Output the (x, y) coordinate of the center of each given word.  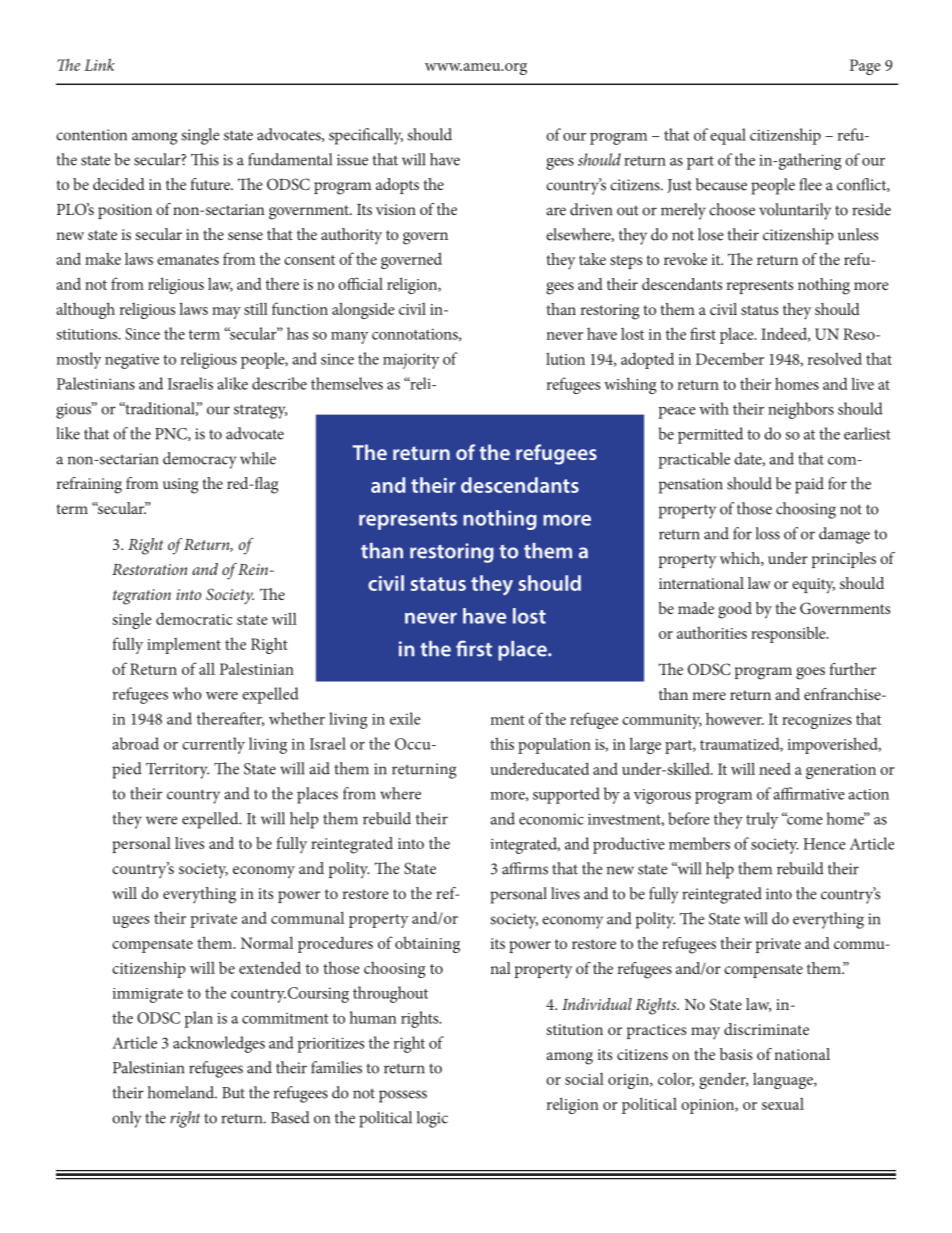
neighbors (801, 410)
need (775, 769)
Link (99, 64)
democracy (199, 460)
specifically (366, 136)
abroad (135, 743)
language (784, 1081)
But (233, 1093)
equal (728, 136)
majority (411, 361)
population (554, 746)
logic (432, 1119)
